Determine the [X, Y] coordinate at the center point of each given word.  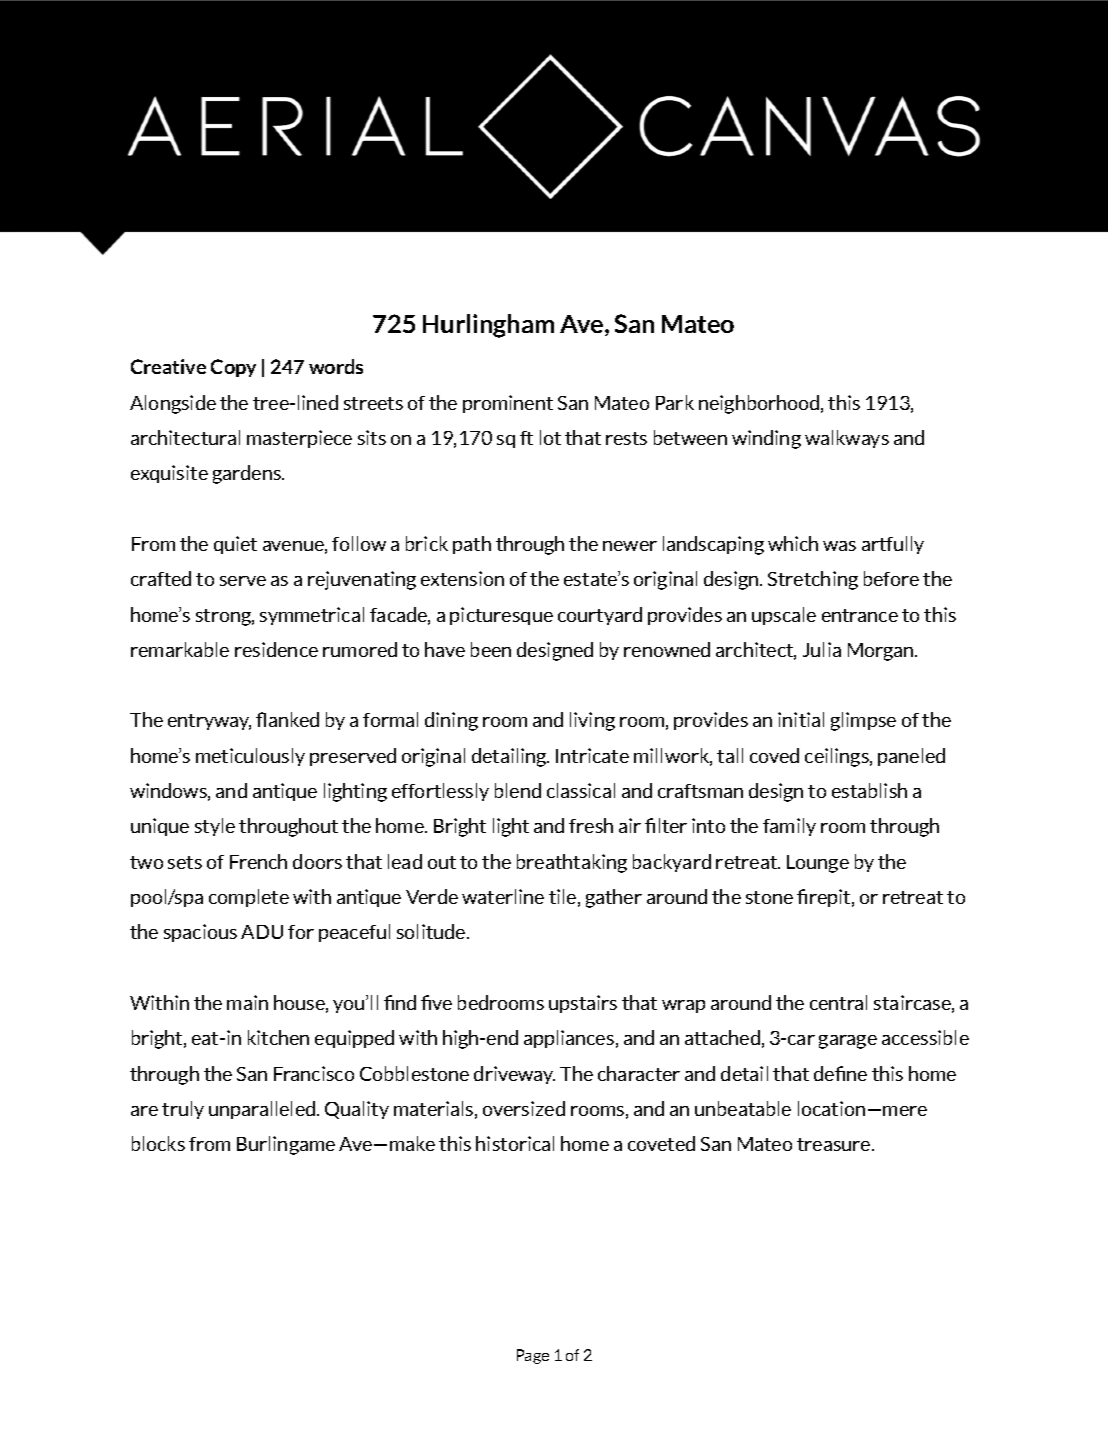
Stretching [813, 580]
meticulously [250, 757]
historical [515, 1143]
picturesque [501, 616]
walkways [847, 439]
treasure [835, 1144]
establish [869, 790]
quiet [235, 545]
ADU [262, 932]
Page [533, 1356]
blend [518, 790]
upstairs [583, 1004]
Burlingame [286, 1145]
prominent [508, 404]
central [838, 1002]
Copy [233, 368]
